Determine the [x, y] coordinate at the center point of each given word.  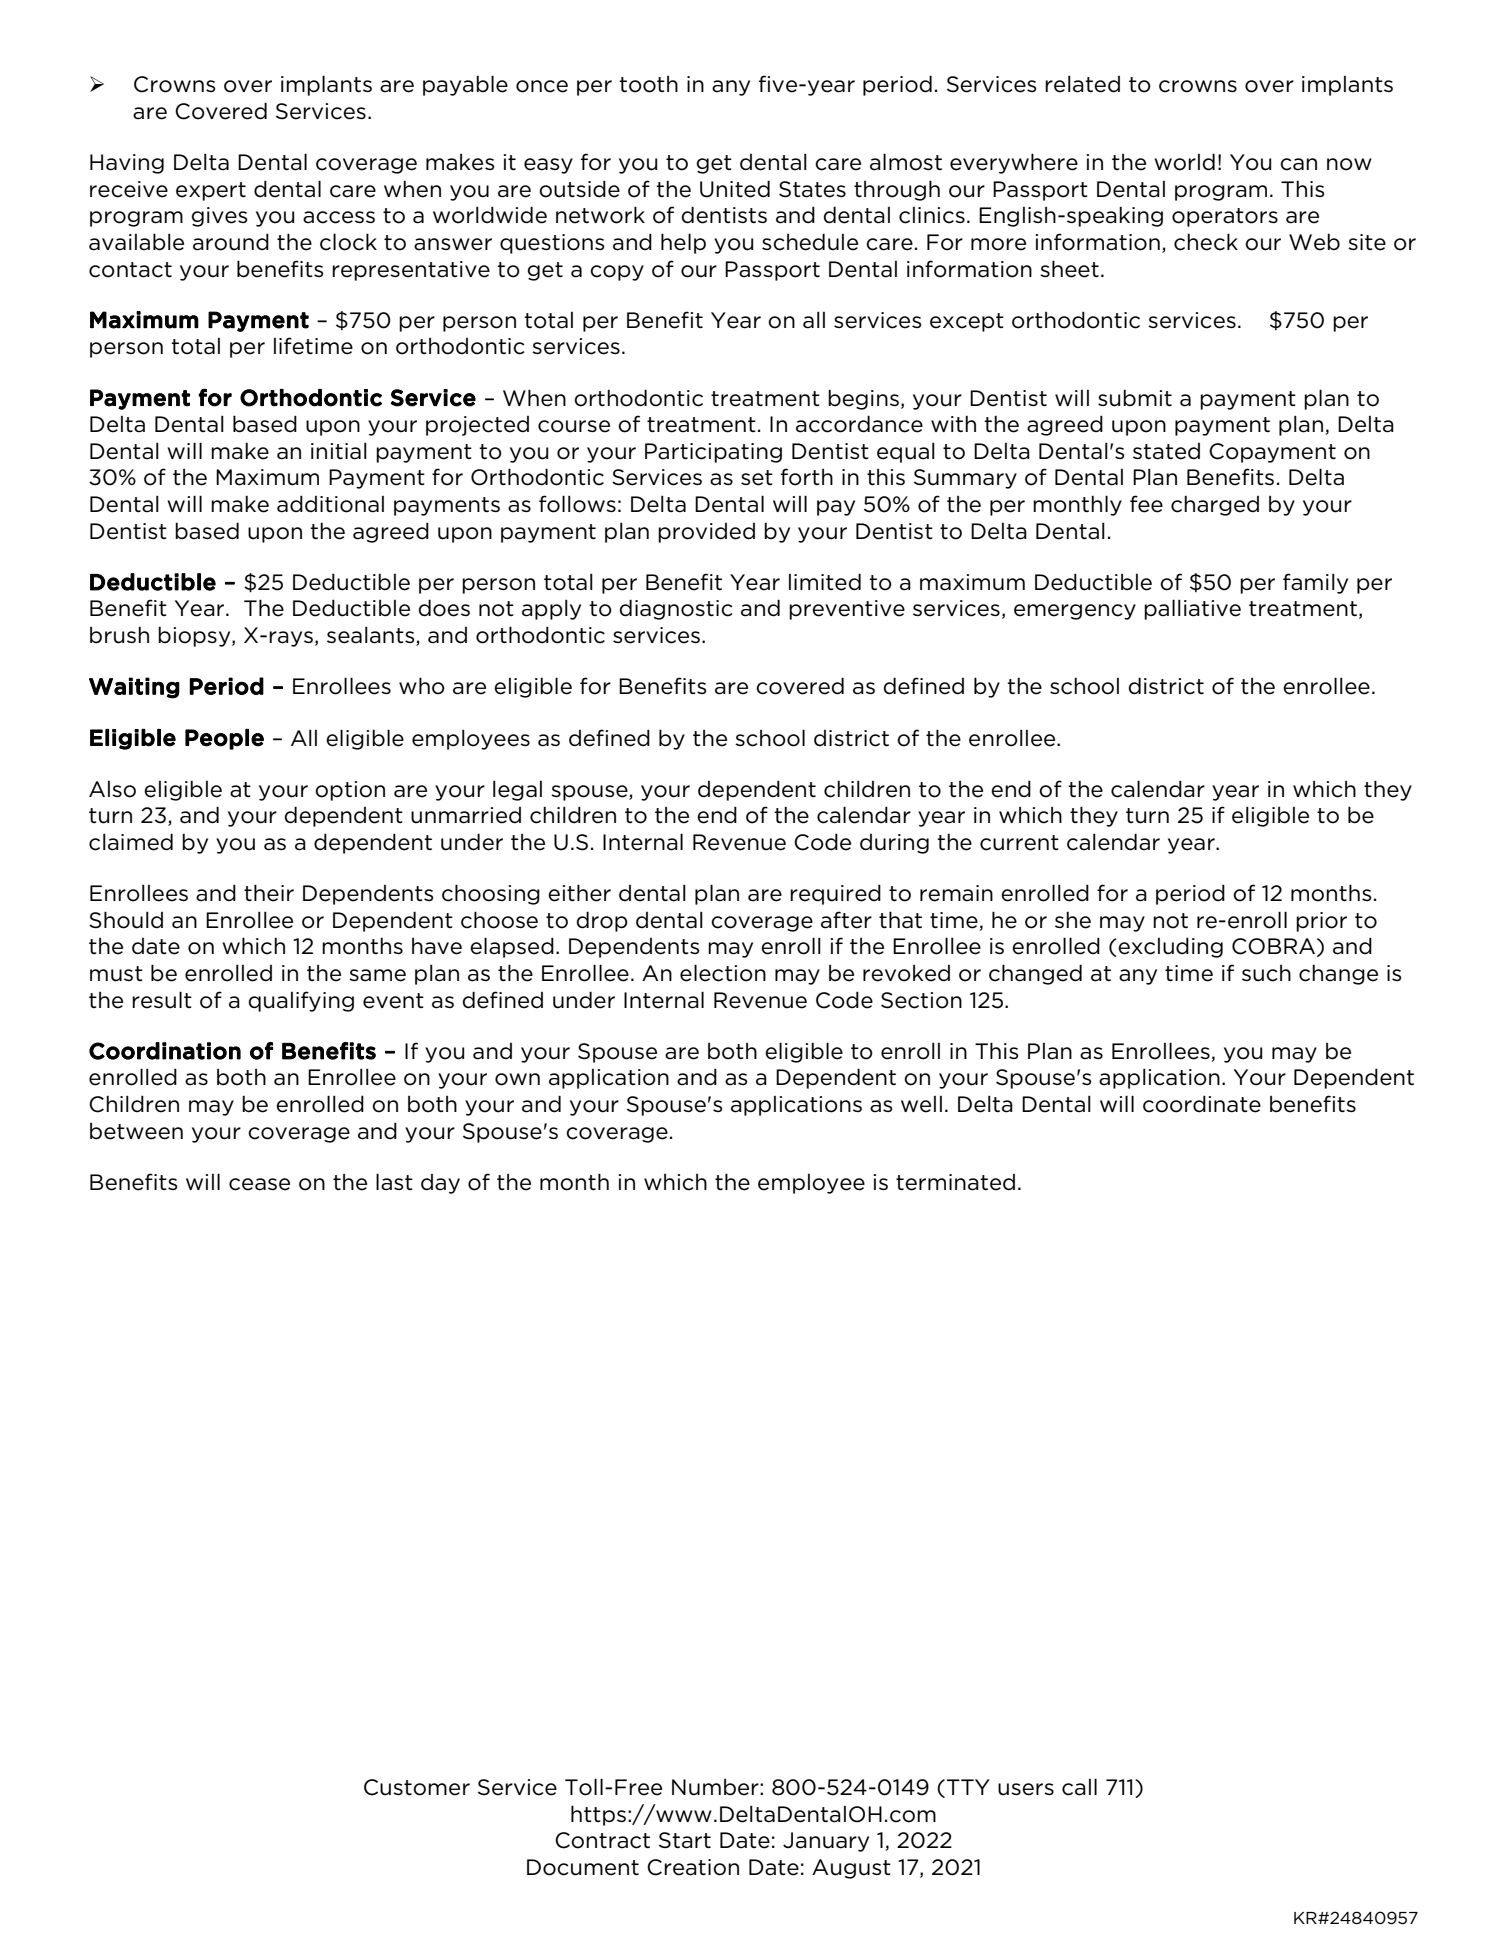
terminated [955, 1182]
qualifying [301, 1001]
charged [1215, 505]
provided [706, 533]
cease [259, 1184]
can [1298, 164]
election [723, 973]
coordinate [1202, 1104]
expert [211, 191]
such [1266, 973]
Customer [417, 1787]
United [735, 189]
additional [330, 504]
